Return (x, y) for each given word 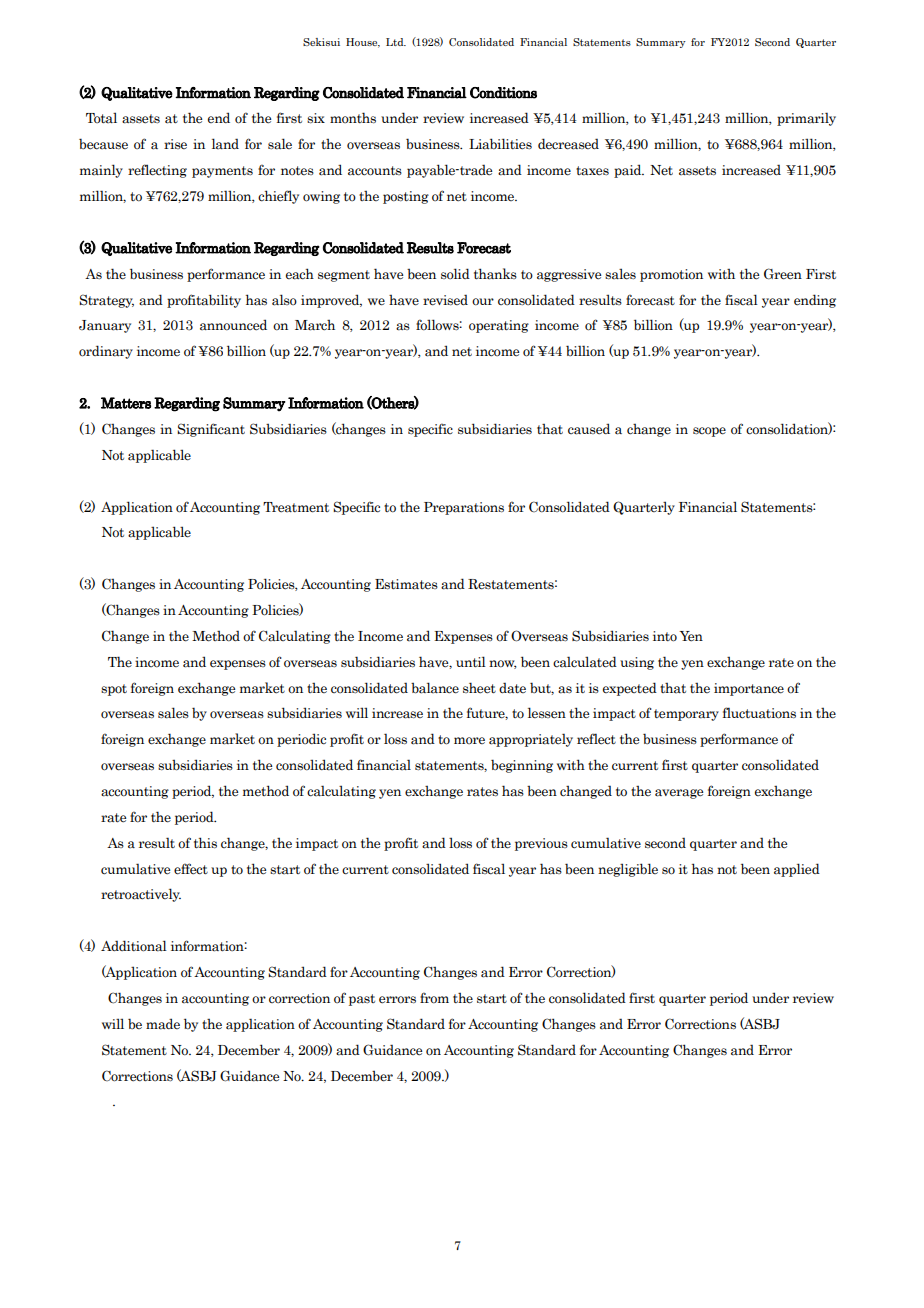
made (163, 1024)
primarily (806, 119)
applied (797, 870)
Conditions (503, 93)
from (434, 998)
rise (175, 144)
